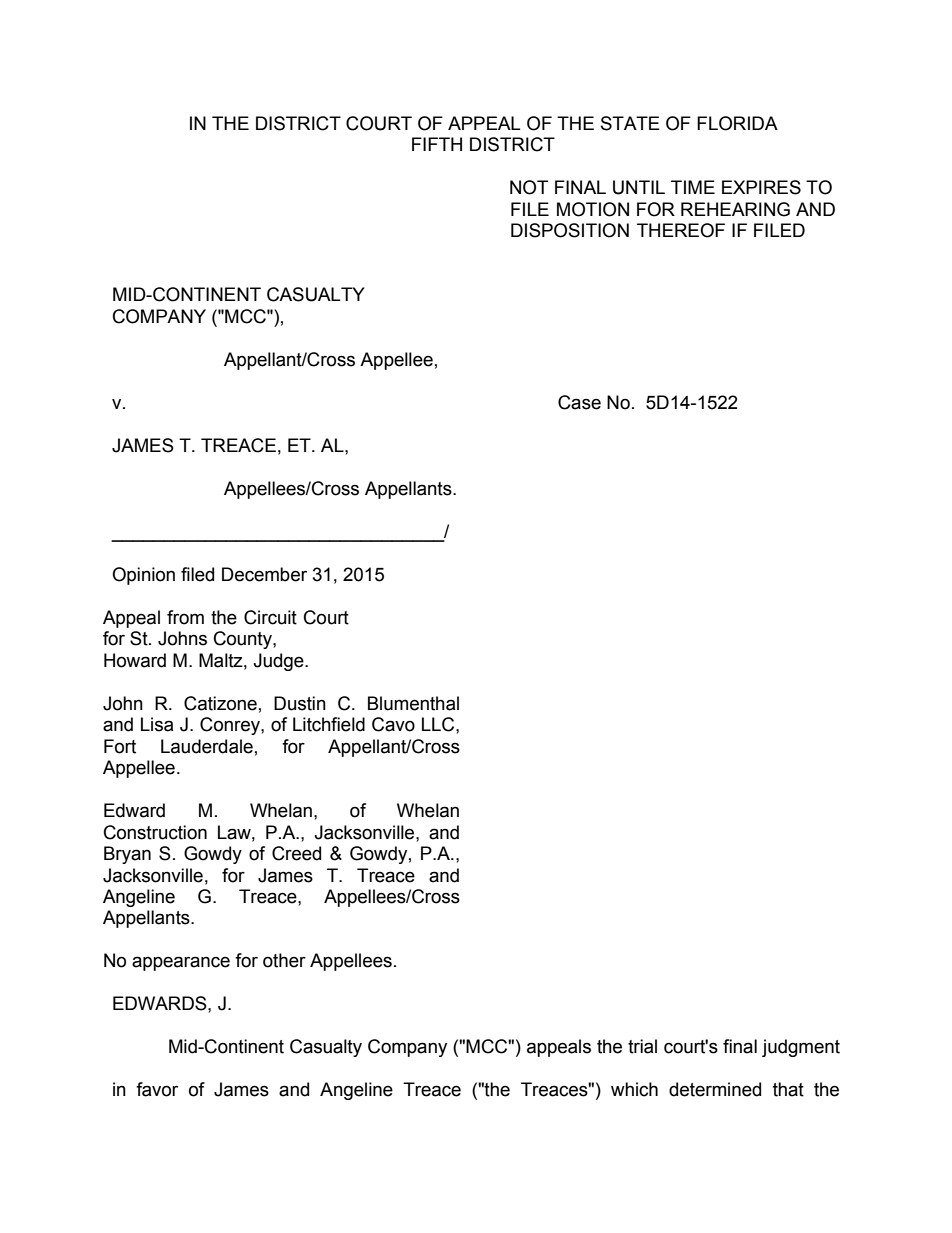 The height and width of the document is (1233, 952). What do you see at coordinates (681, 230) in the document?
I see `THEREOF` at bounding box center [681, 230].
